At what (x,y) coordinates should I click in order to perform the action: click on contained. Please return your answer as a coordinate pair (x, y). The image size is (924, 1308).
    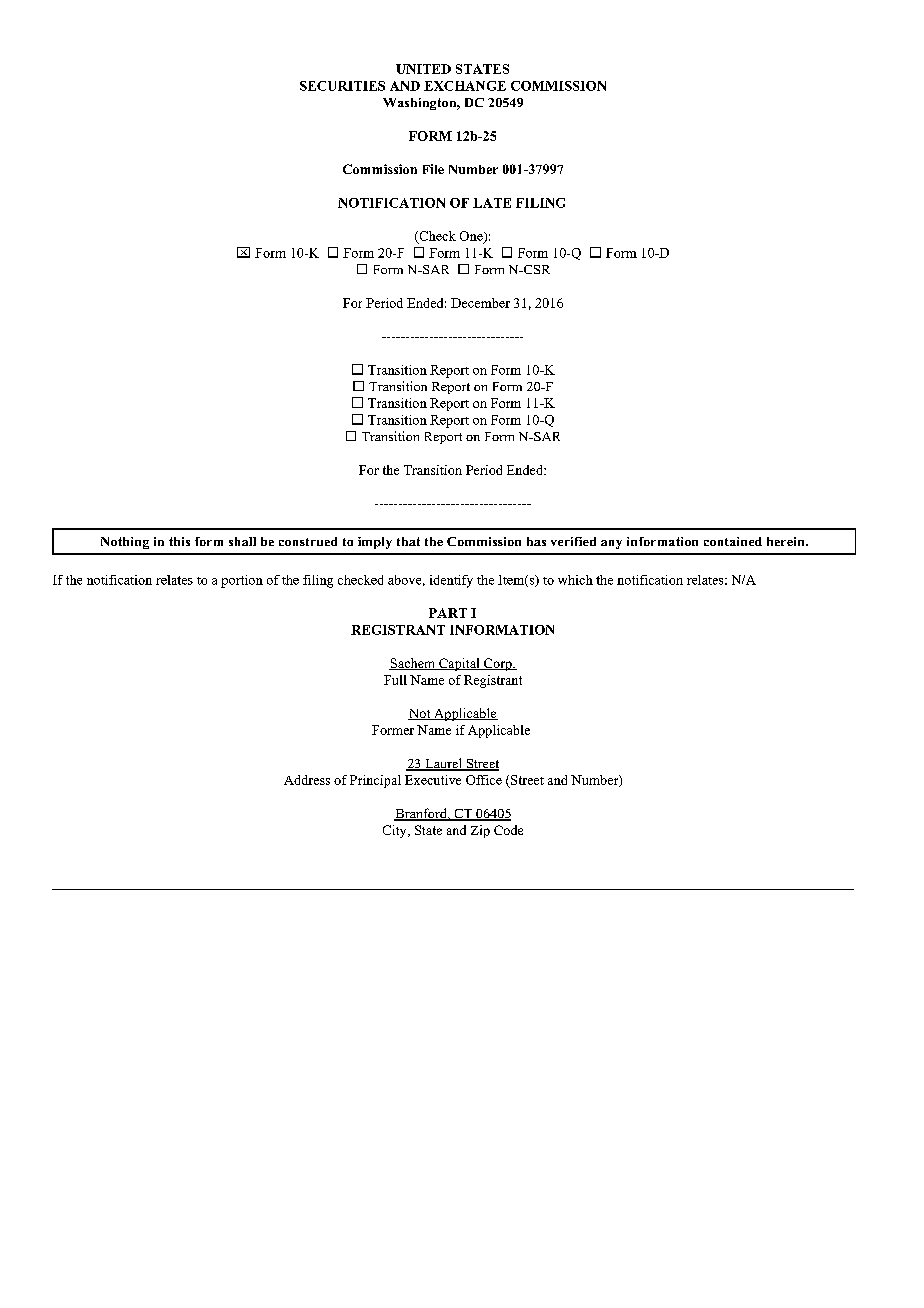
    Looking at the image, I should click on (733, 541).
